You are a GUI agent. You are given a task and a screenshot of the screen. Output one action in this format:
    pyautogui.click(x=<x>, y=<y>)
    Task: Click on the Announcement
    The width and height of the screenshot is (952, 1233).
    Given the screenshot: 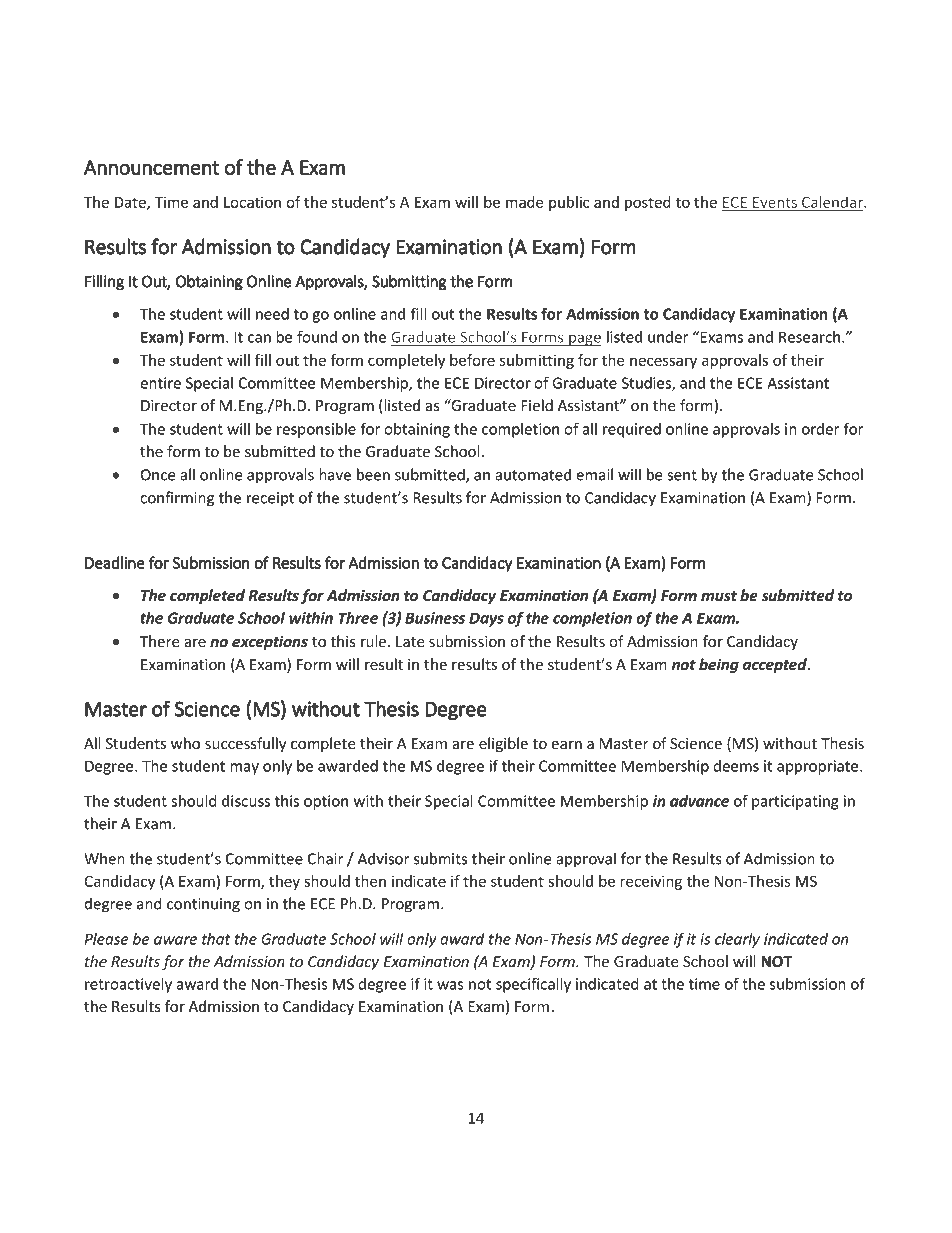 What is the action you would take?
    pyautogui.click(x=152, y=167)
